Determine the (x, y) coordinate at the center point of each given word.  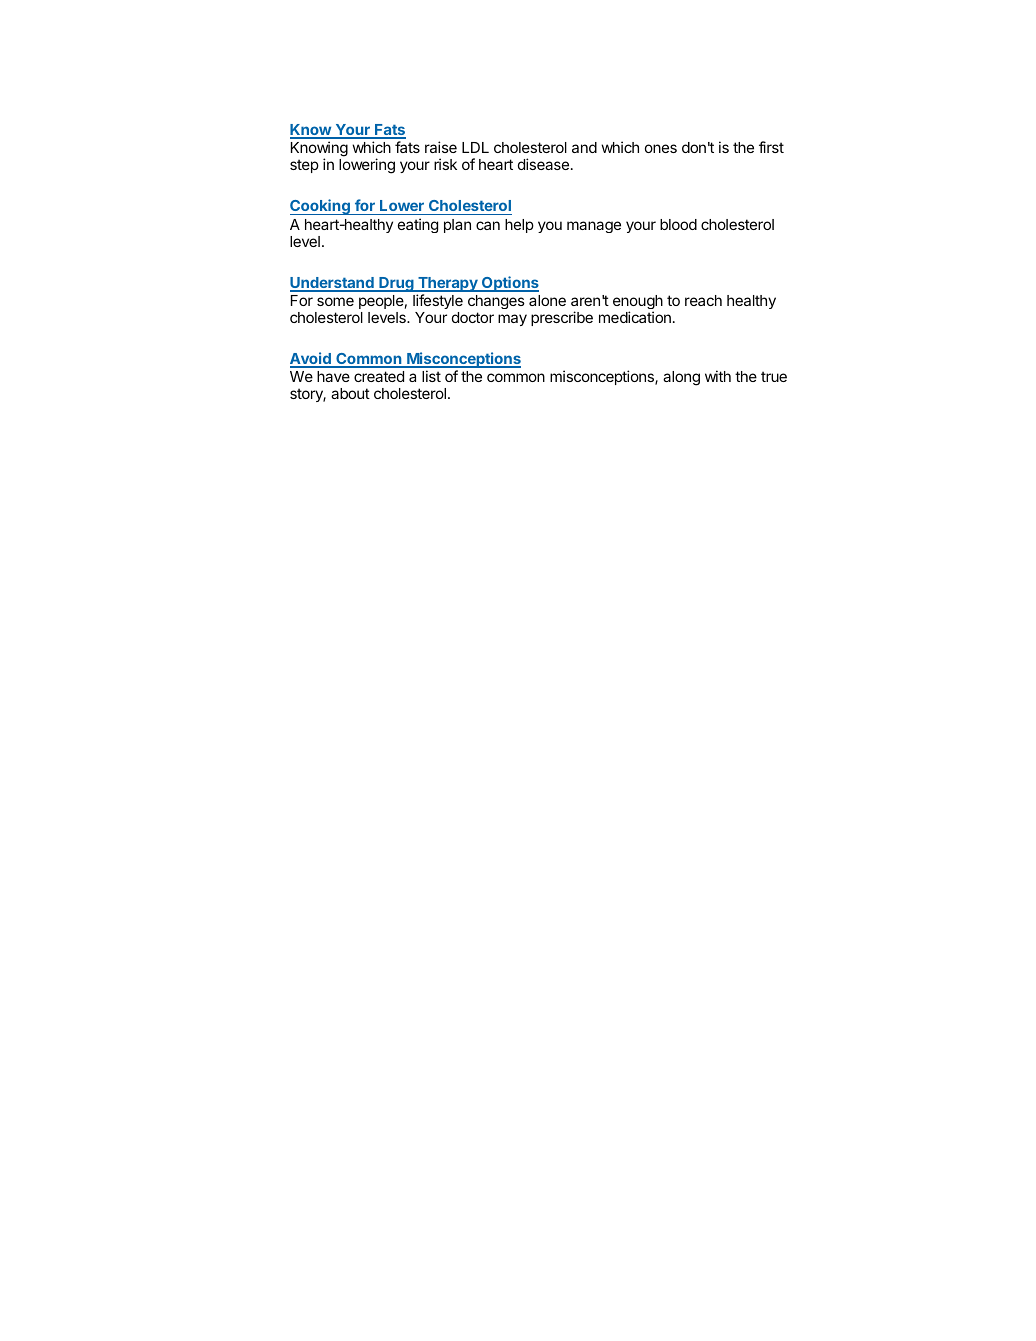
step (304, 166)
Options (509, 284)
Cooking (321, 207)
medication (635, 317)
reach (703, 300)
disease (545, 164)
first (771, 147)
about (350, 393)
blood (678, 224)
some (335, 301)
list (431, 376)
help (519, 226)
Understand (333, 284)
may (512, 320)
